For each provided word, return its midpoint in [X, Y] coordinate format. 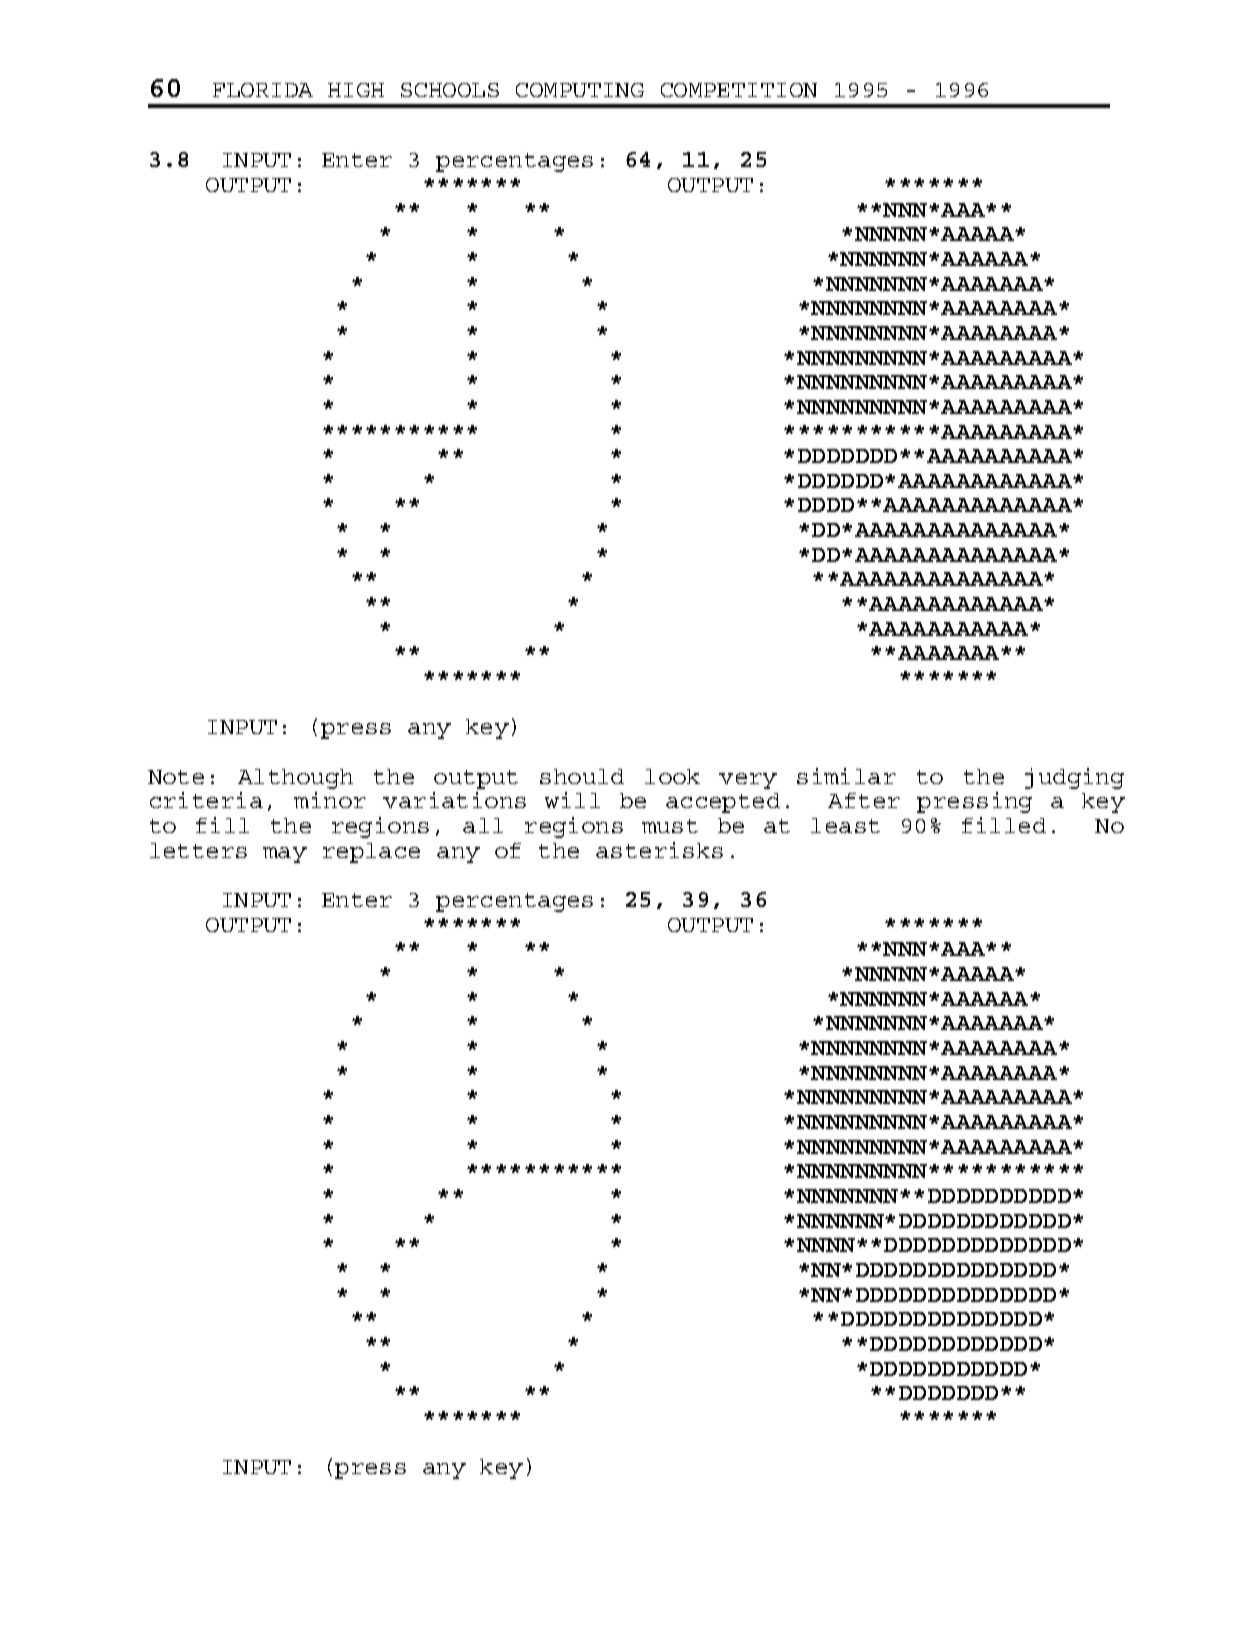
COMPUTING [580, 90]
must [670, 826]
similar [846, 776]
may [285, 855]
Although [295, 779]
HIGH [356, 90]
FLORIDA [263, 90]
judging [1074, 778]
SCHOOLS [450, 90]
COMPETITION [739, 90]
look [672, 776]
